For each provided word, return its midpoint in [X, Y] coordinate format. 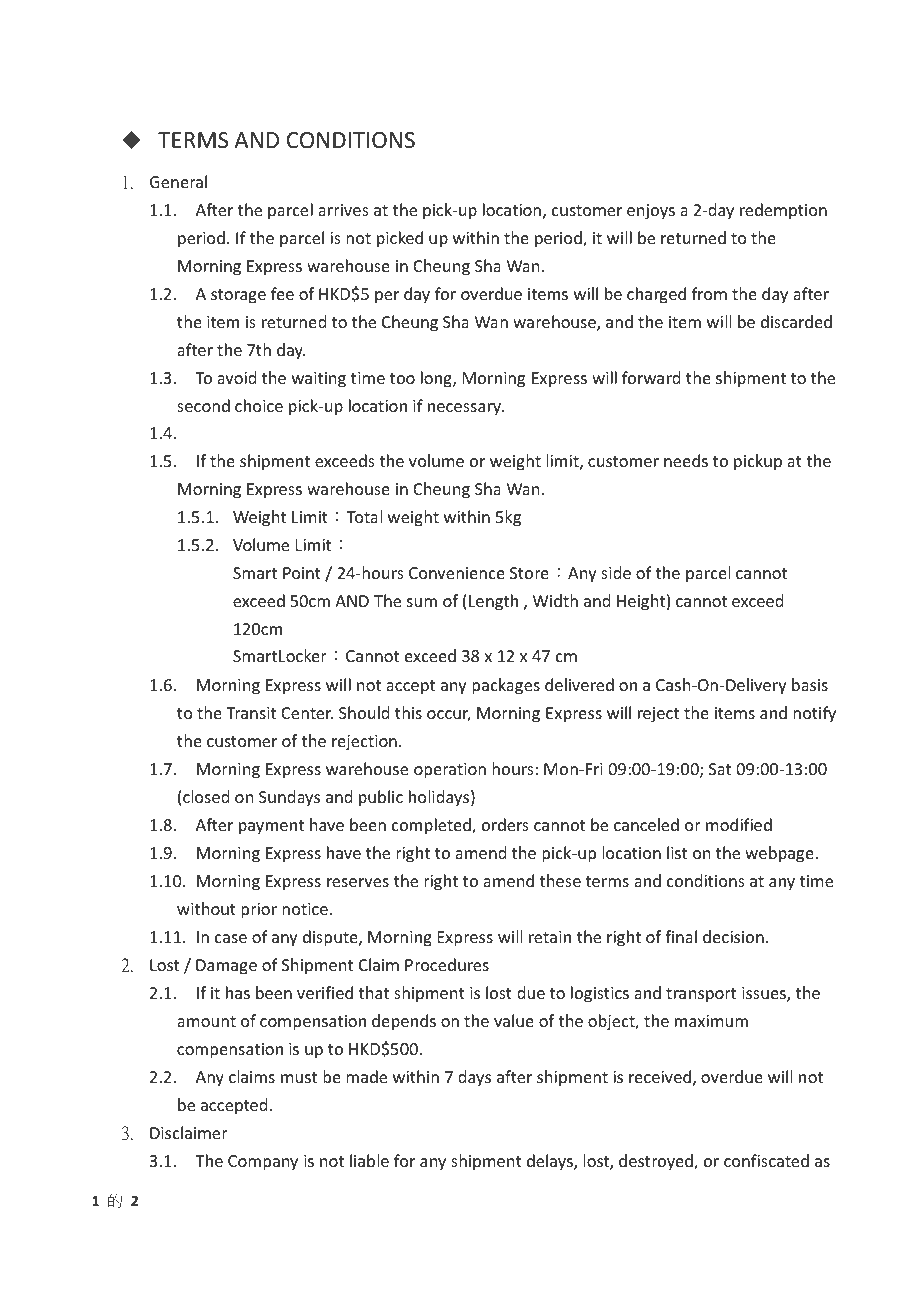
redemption [783, 211]
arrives [343, 210]
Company [263, 1163]
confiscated [766, 1160]
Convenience [457, 573]
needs [686, 460]
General [178, 181]
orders [505, 824]
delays [551, 1162]
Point [302, 573]
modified [739, 824]
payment [271, 827]
